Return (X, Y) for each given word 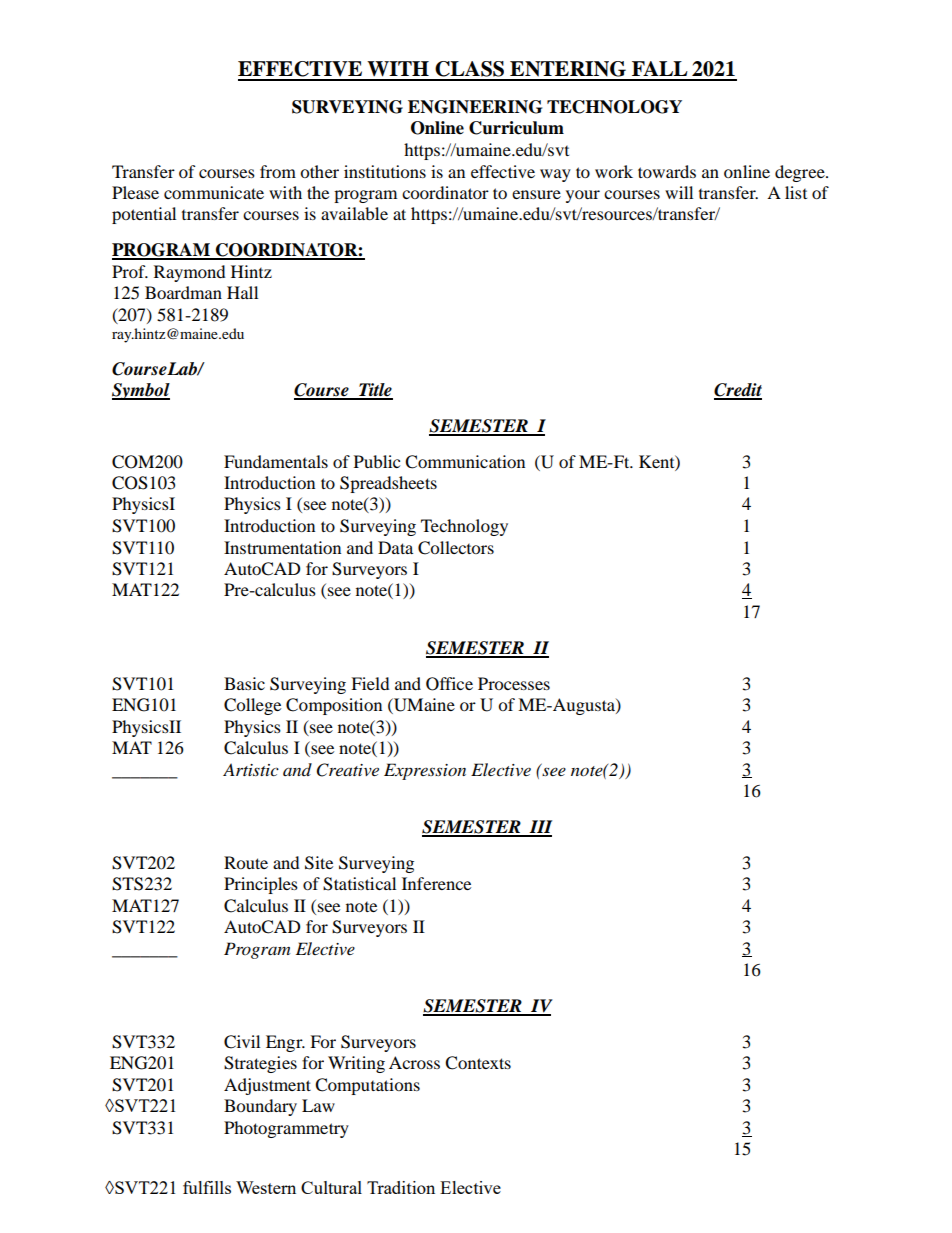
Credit (738, 391)
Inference (436, 883)
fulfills (207, 1187)
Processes (514, 683)
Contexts (478, 1063)
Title (375, 391)
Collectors (456, 548)
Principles (261, 885)
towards (667, 171)
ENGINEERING (475, 107)
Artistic (251, 769)
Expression (425, 771)
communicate (214, 192)
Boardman (183, 292)
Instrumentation (282, 547)
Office (449, 684)
